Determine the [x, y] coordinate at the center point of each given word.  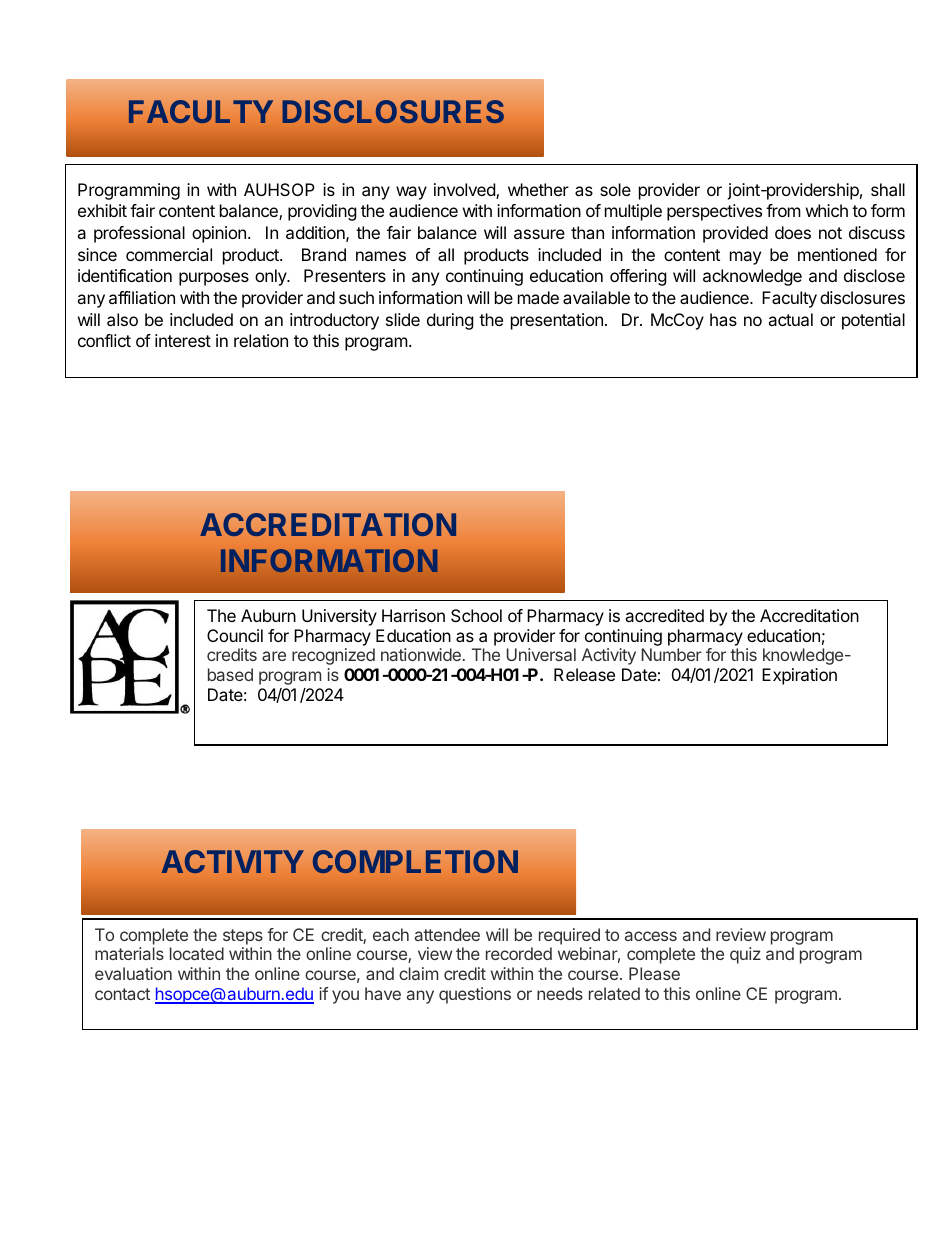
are [274, 656]
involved [465, 191]
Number [671, 654]
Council [235, 635]
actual [790, 319]
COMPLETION [415, 861]
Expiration [799, 676]
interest [183, 340]
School [476, 615]
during [450, 321]
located [197, 953]
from [783, 210]
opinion [219, 234]
